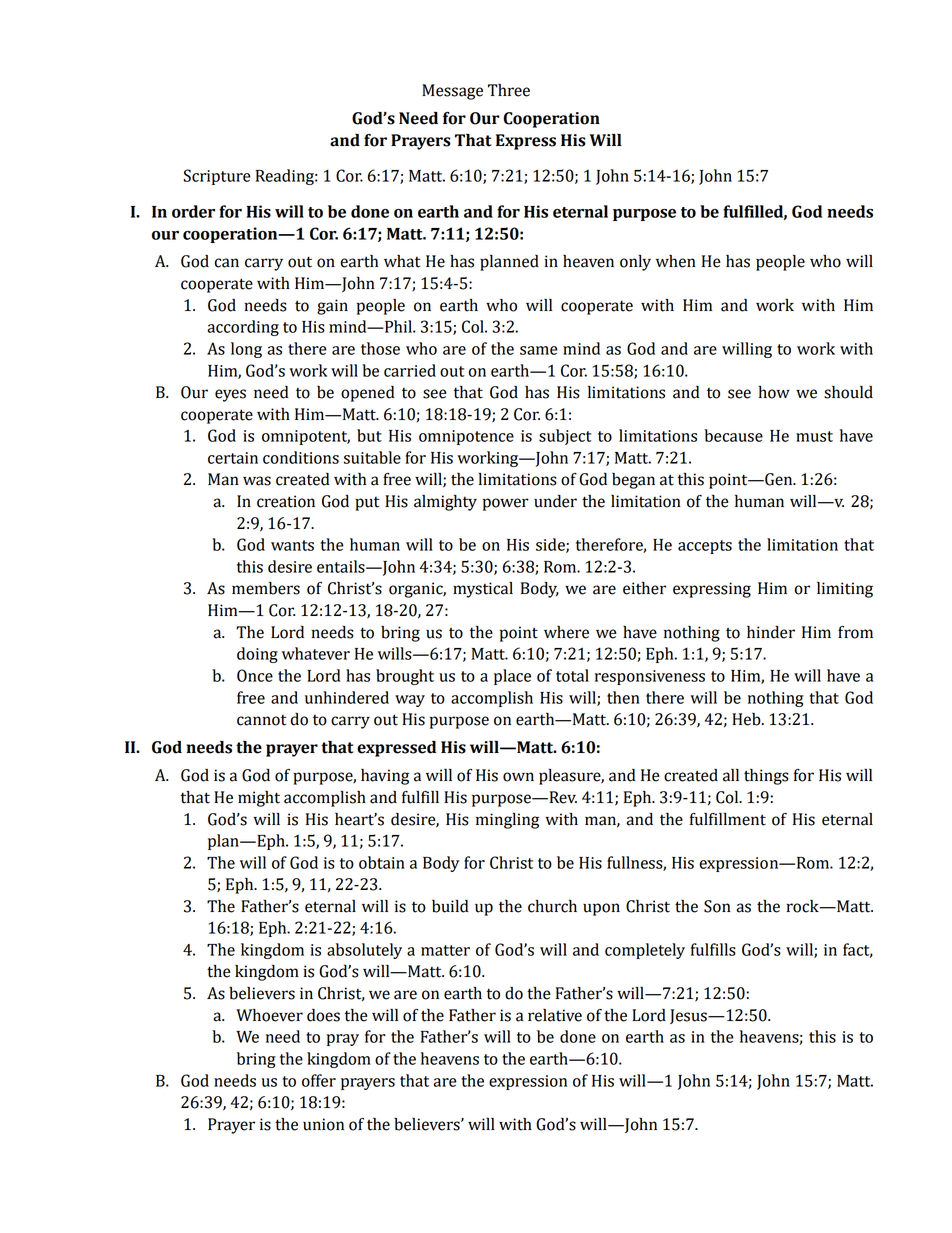 The image size is (952, 1233). Describe the element at coordinates (845, 590) in the page. I see `limiting` at that location.
